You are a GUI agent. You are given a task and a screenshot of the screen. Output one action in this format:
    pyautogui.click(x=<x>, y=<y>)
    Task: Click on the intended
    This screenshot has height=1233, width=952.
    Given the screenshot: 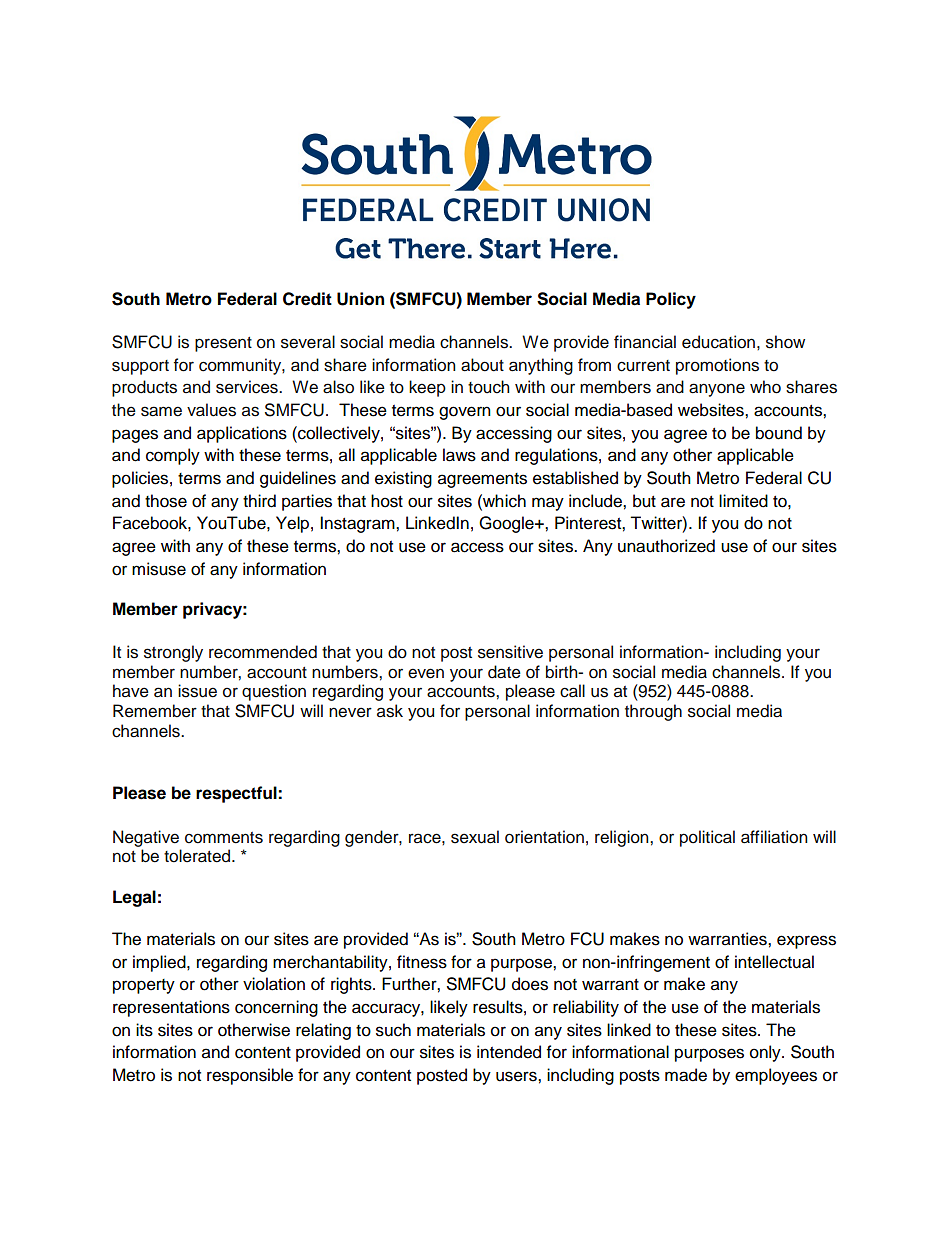 What is the action you would take?
    pyautogui.click(x=509, y=1052)
